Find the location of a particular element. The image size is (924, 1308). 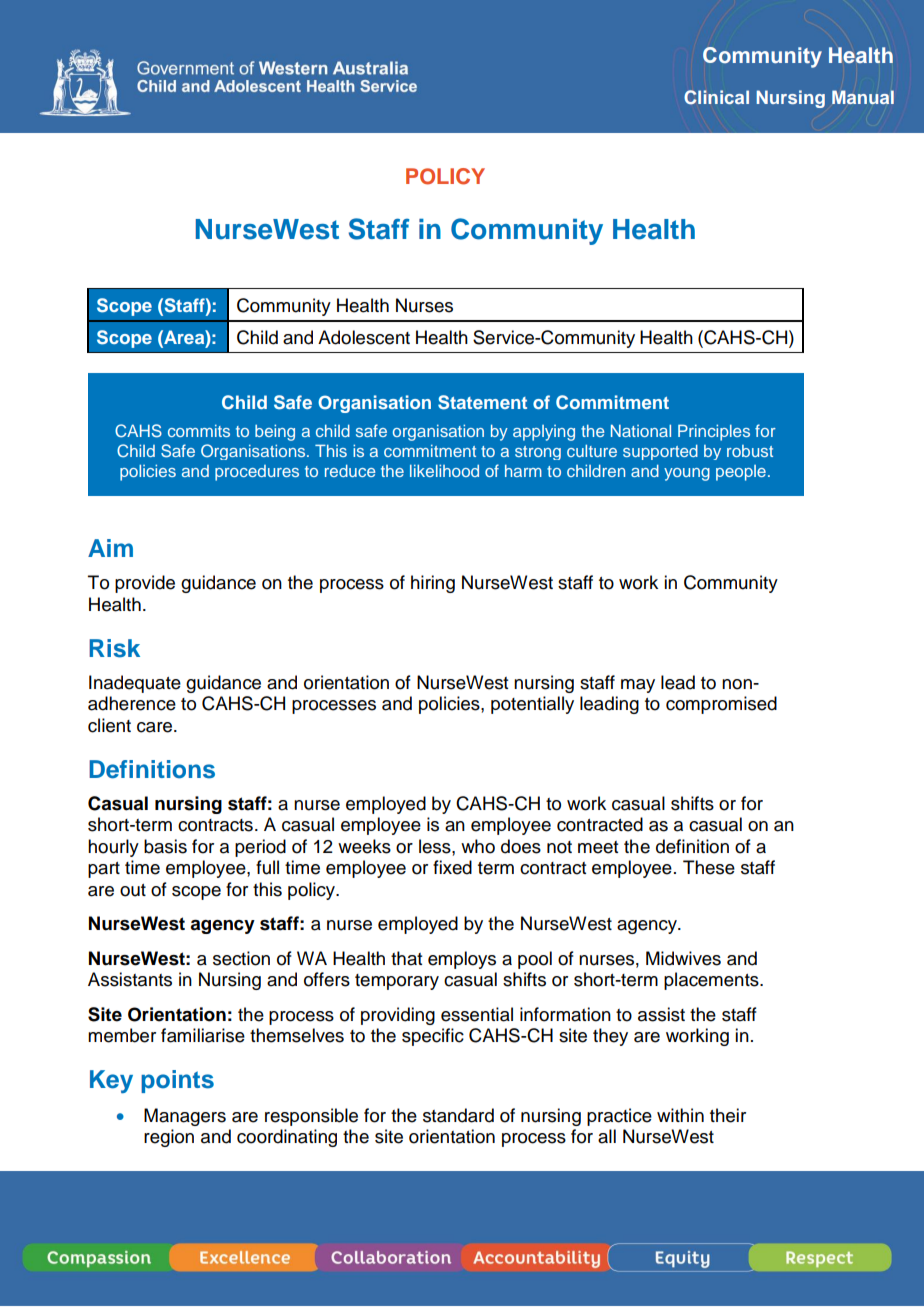

Managers is located at coordinates (185, 1117).
